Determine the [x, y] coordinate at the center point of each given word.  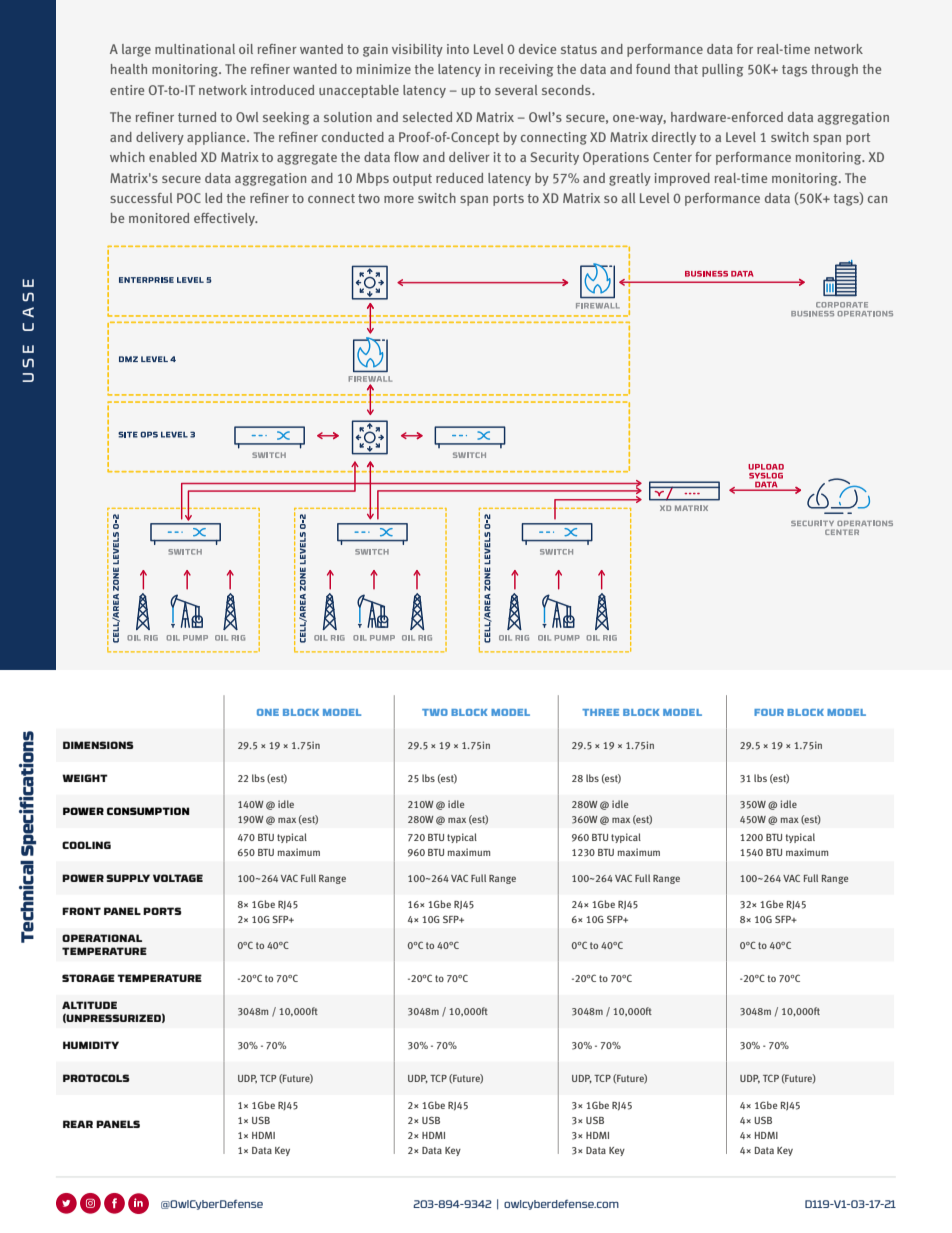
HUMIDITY [91, 1045]
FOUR [769, 712]
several [516, 90]
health [129, 69]
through [834, 70]
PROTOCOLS [96, 1078]
